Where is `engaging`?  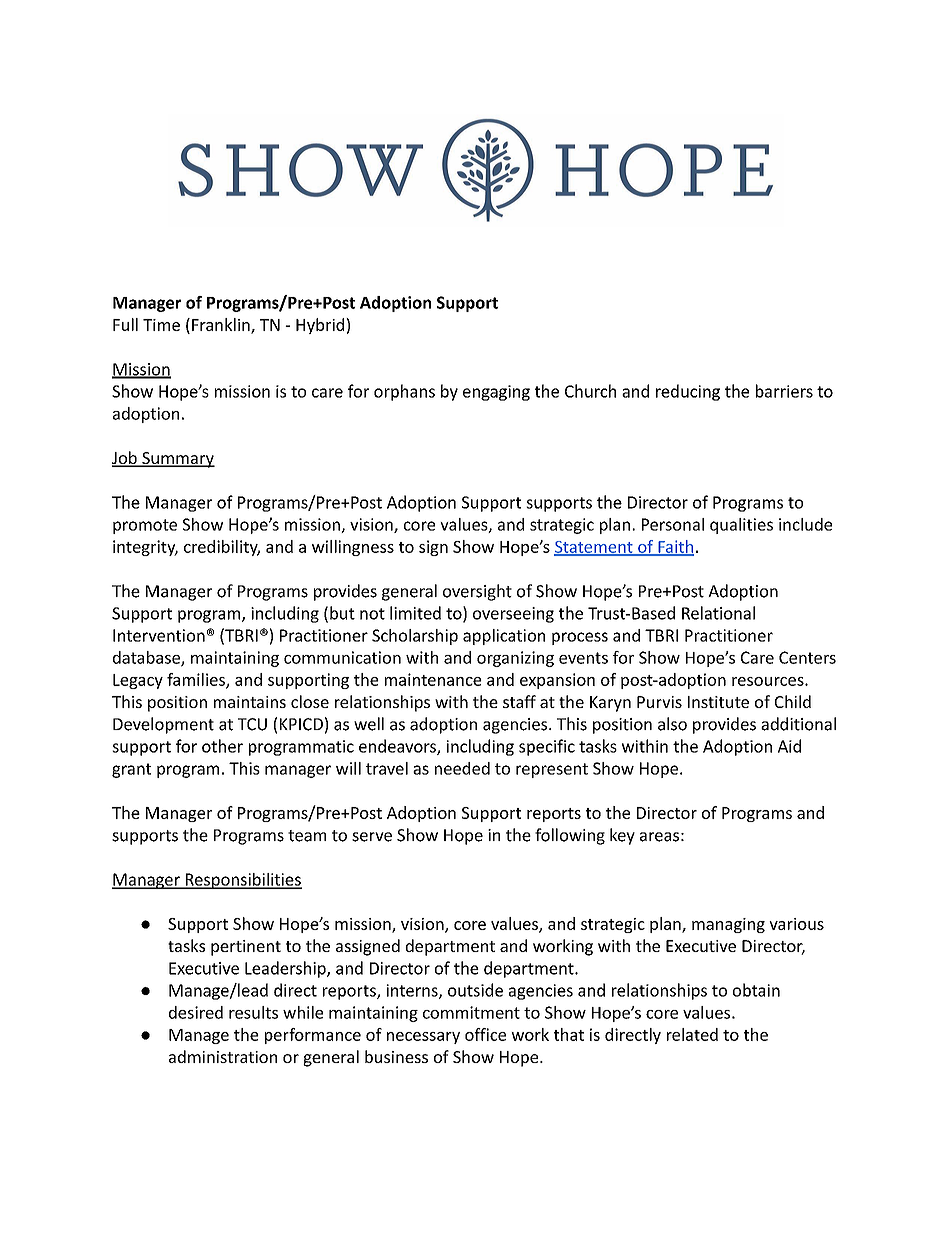 engaging is located at coordinates (496, 393).
